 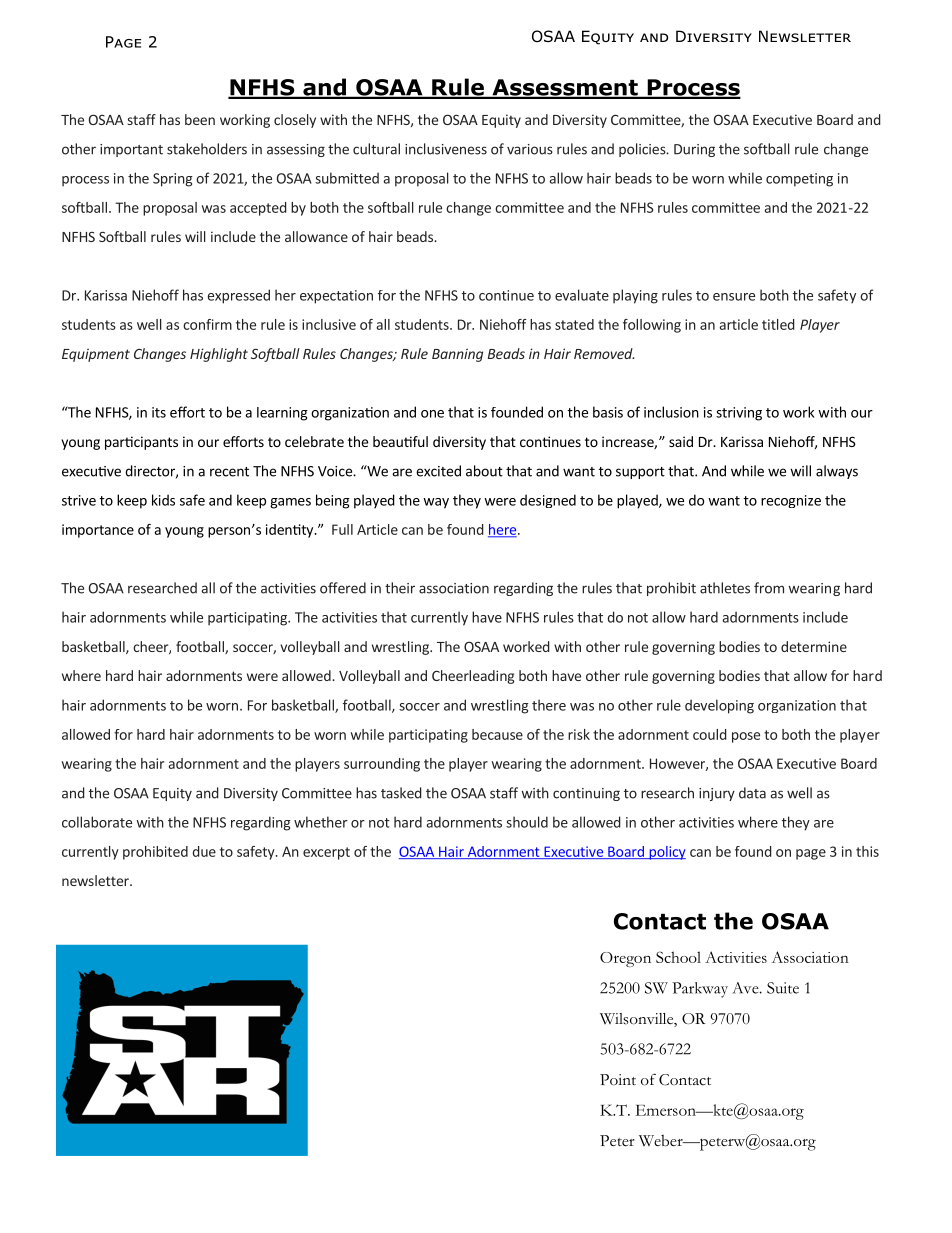 What do you see at coordinates (204, 851) in the screenshot?
I see `due` at bounding box center [204, 851].
